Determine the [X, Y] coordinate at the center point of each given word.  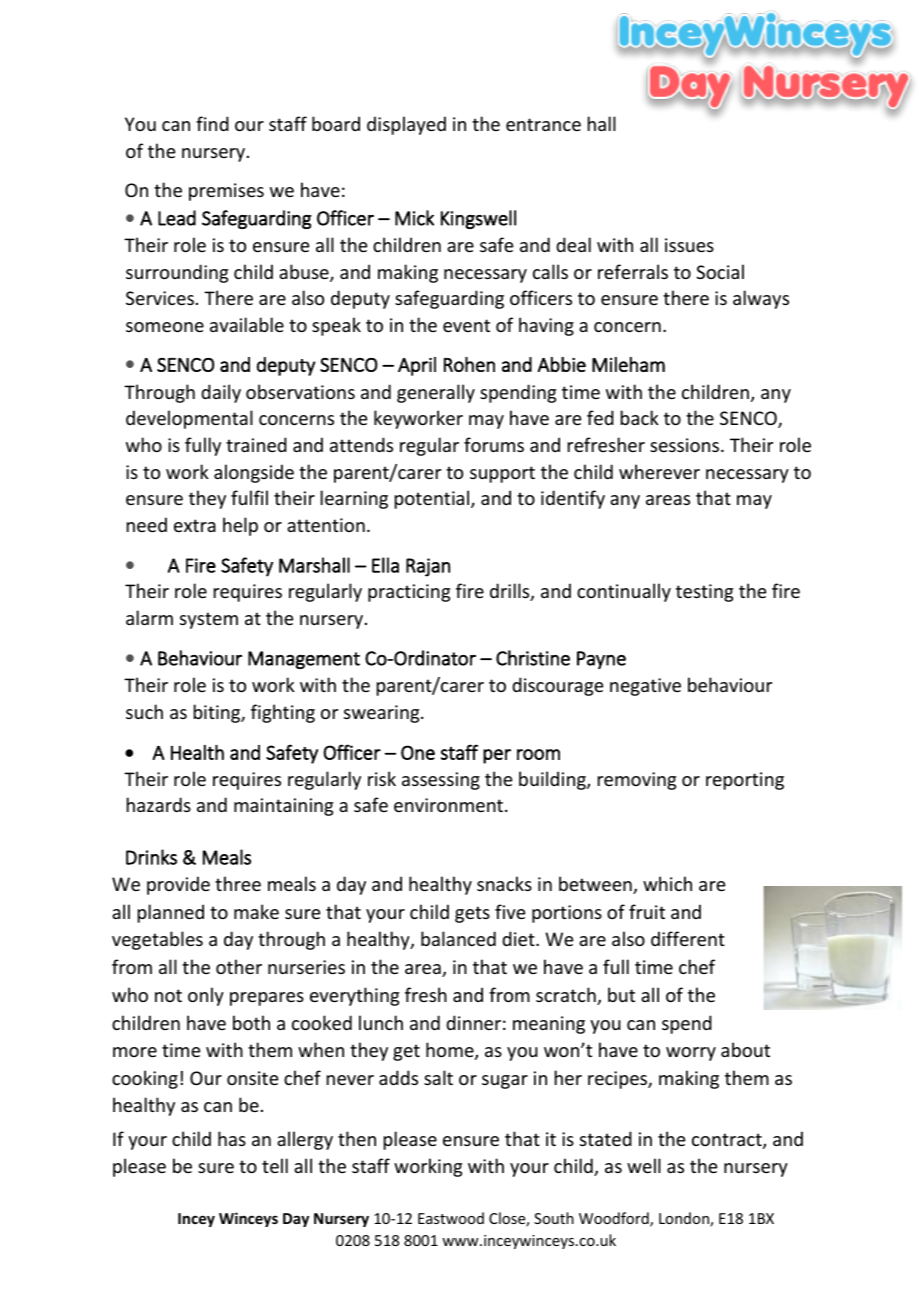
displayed [406, 125]
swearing [383, 714]
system [209, 620]
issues [689, 245]
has [232, 1138]
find [212, 123]
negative [645, 687]
